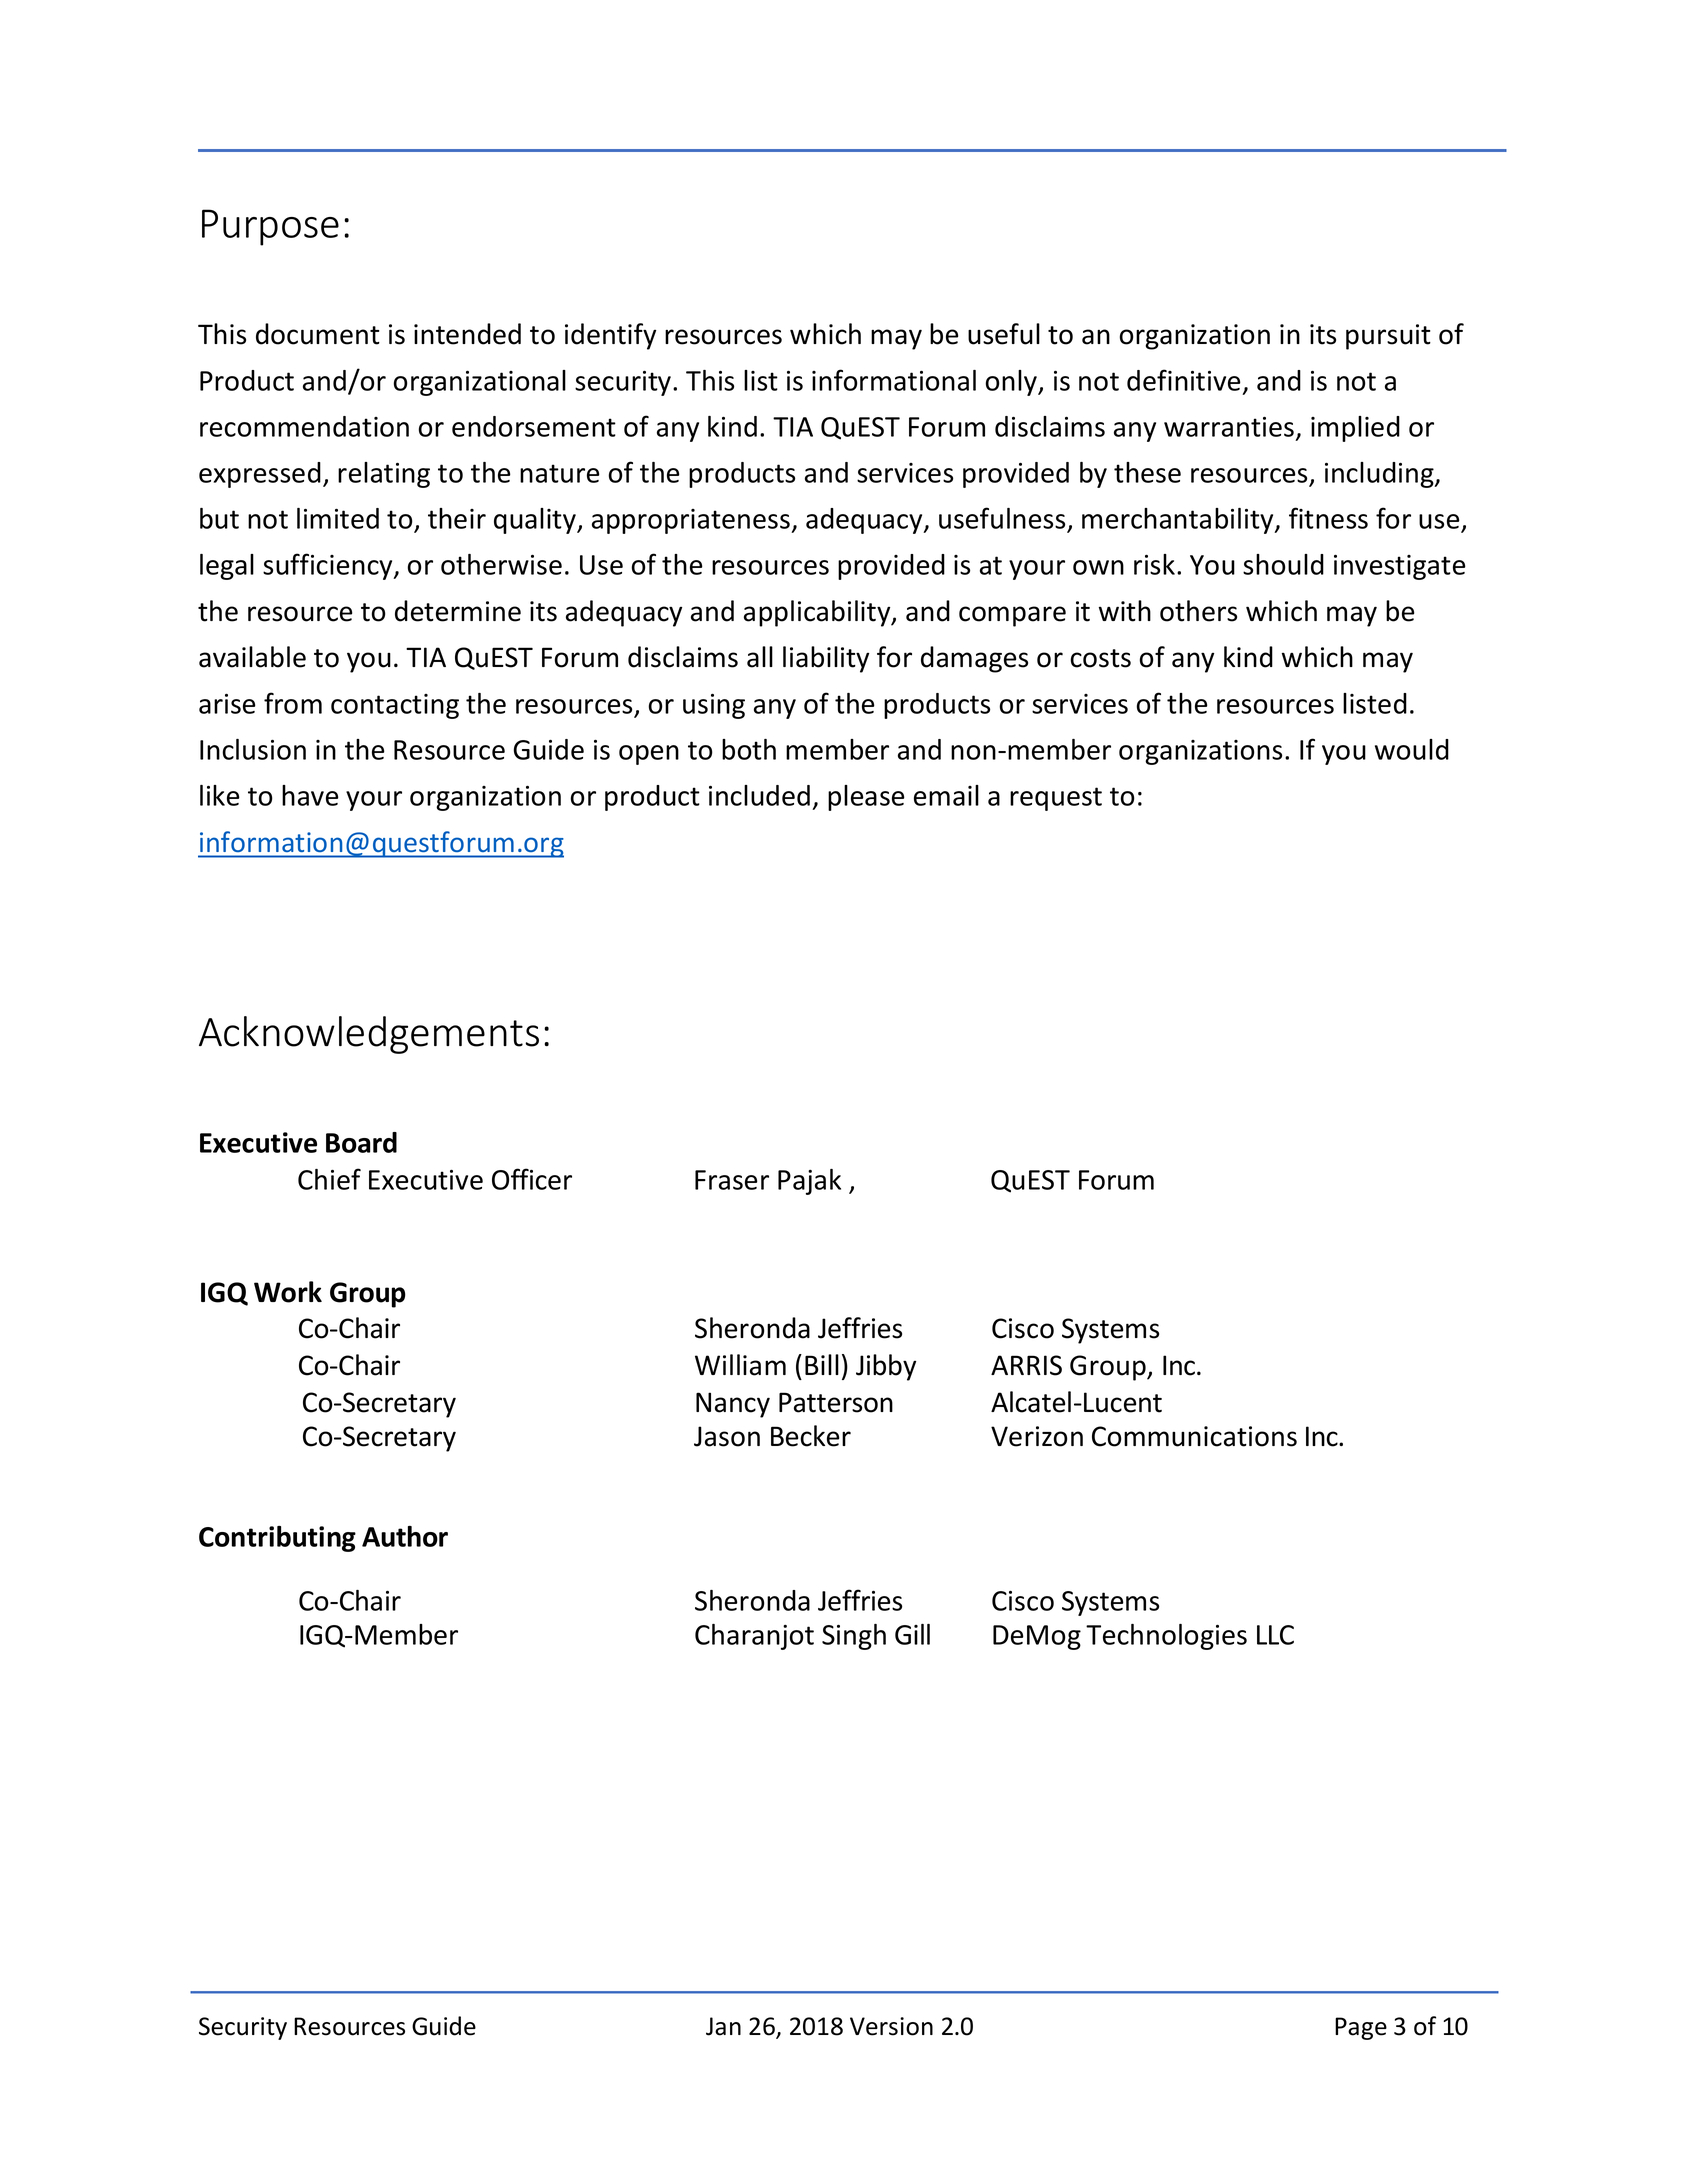 The image size is (1683, 2177). I want to click on Board, so click(361, 1142).
